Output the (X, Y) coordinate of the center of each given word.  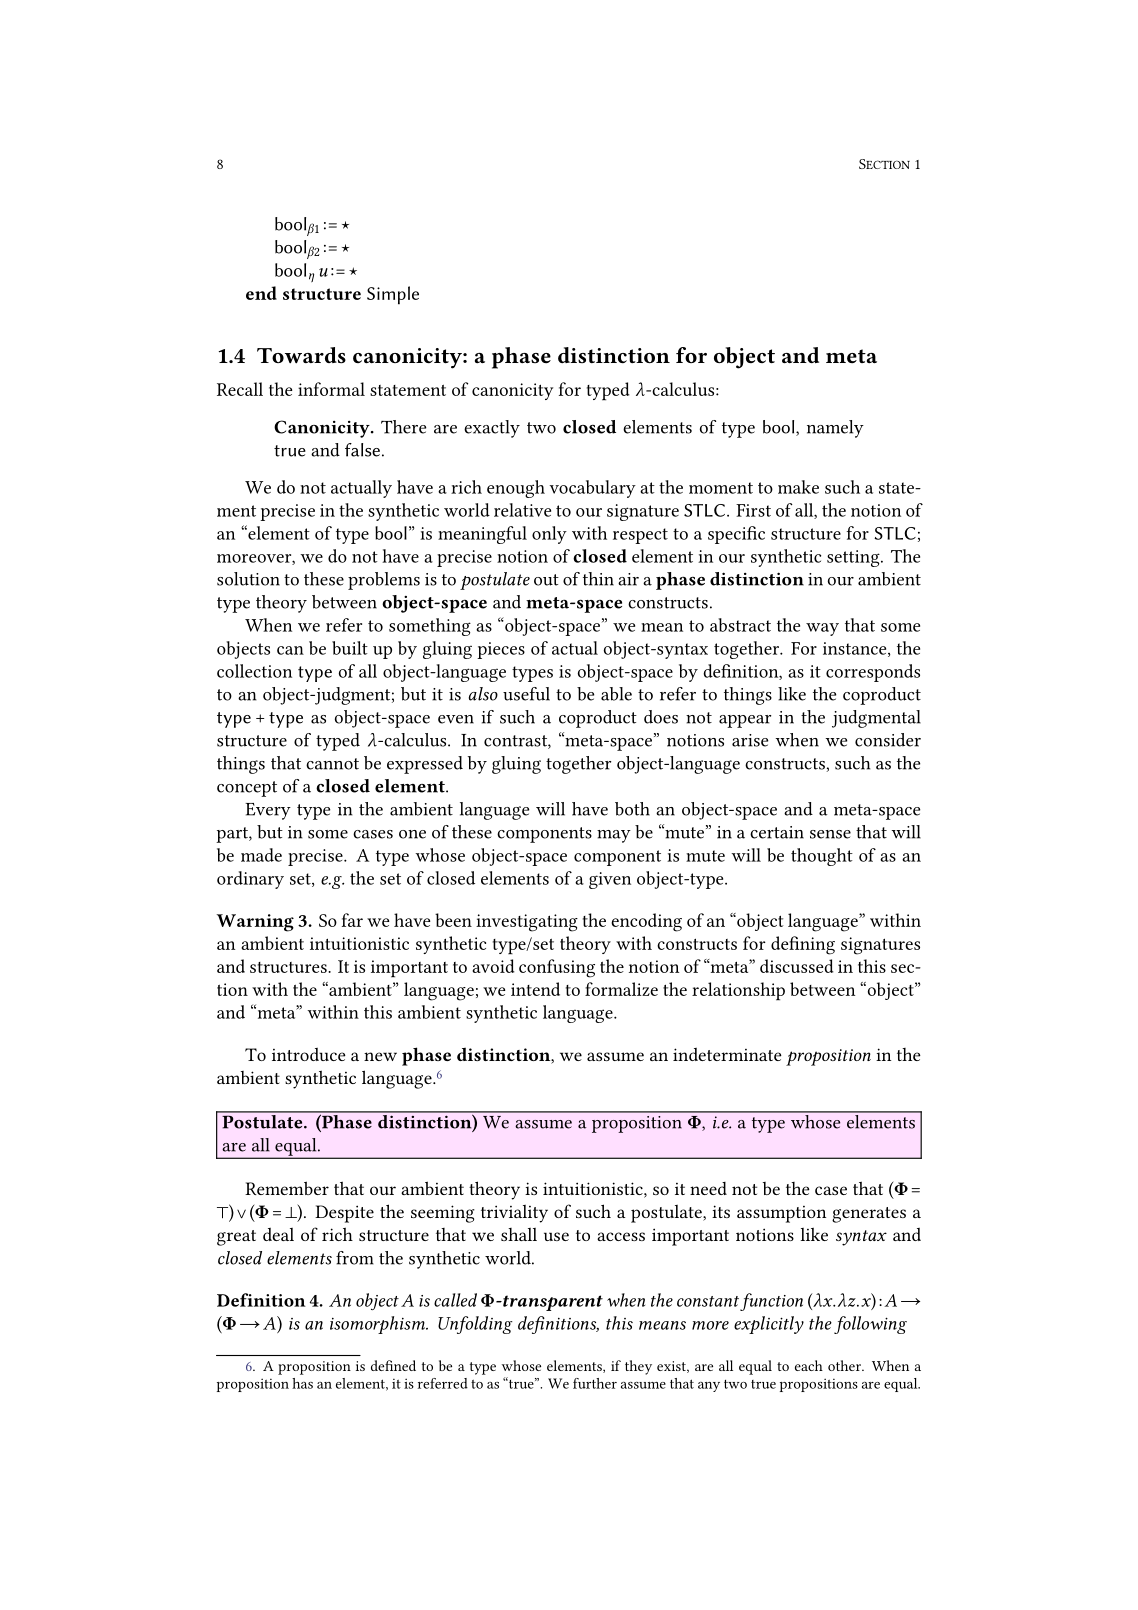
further (595, 1383)
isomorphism (378, 1325)
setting (854, 558)
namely (835, 429)
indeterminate (727, 1054)
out (546, 580)
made (261, 855)
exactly (492, 429)
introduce (309, 1054)
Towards (301, 355)
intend (535, 989)
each (809, 1365)
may (614, 836)
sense (830, 834)
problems (384, 581)
